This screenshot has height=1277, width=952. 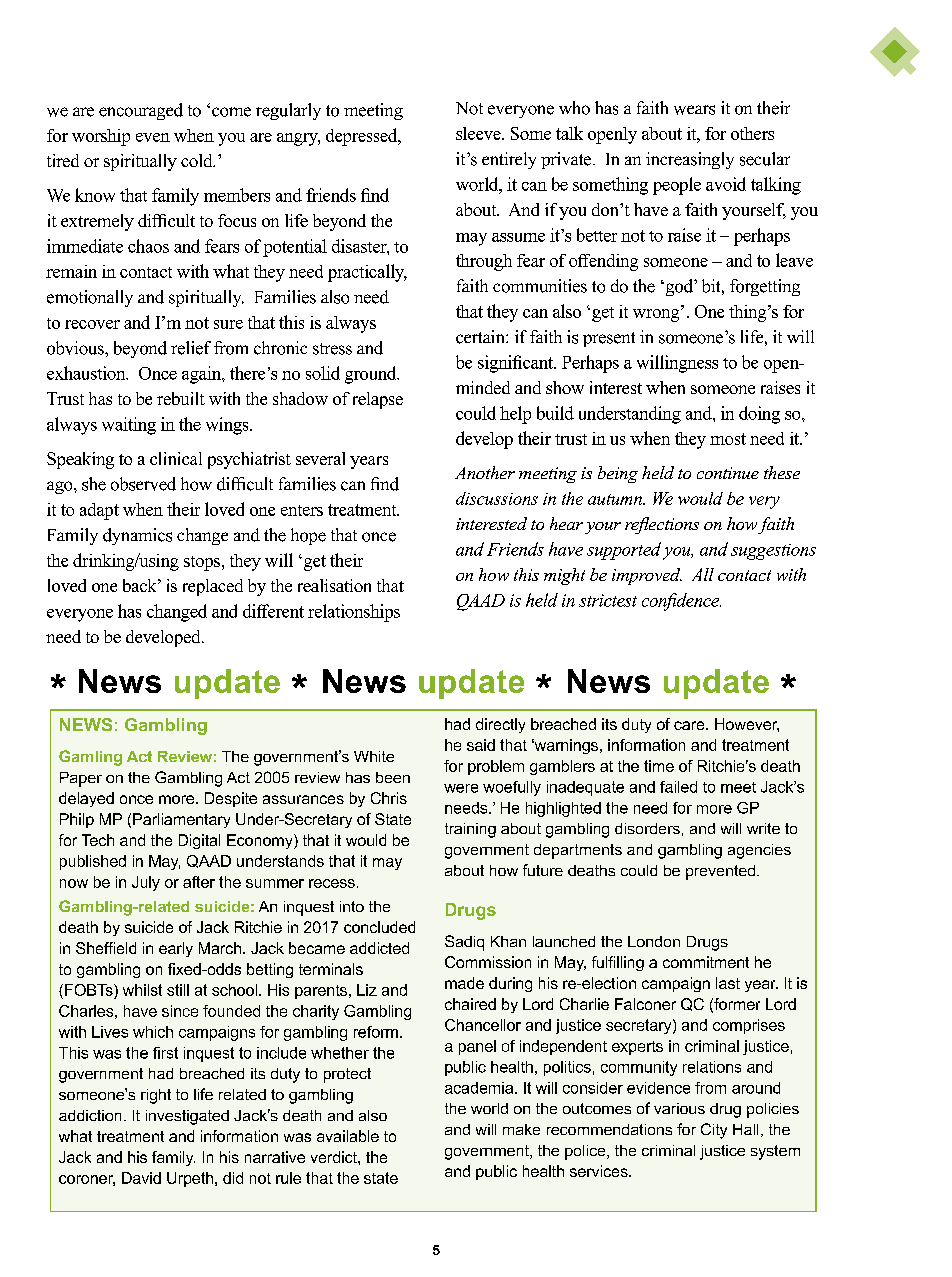 What do you see at coordinates (759, 415) in the screenshot?
I see `doing` at bounding box center [759, 415].
